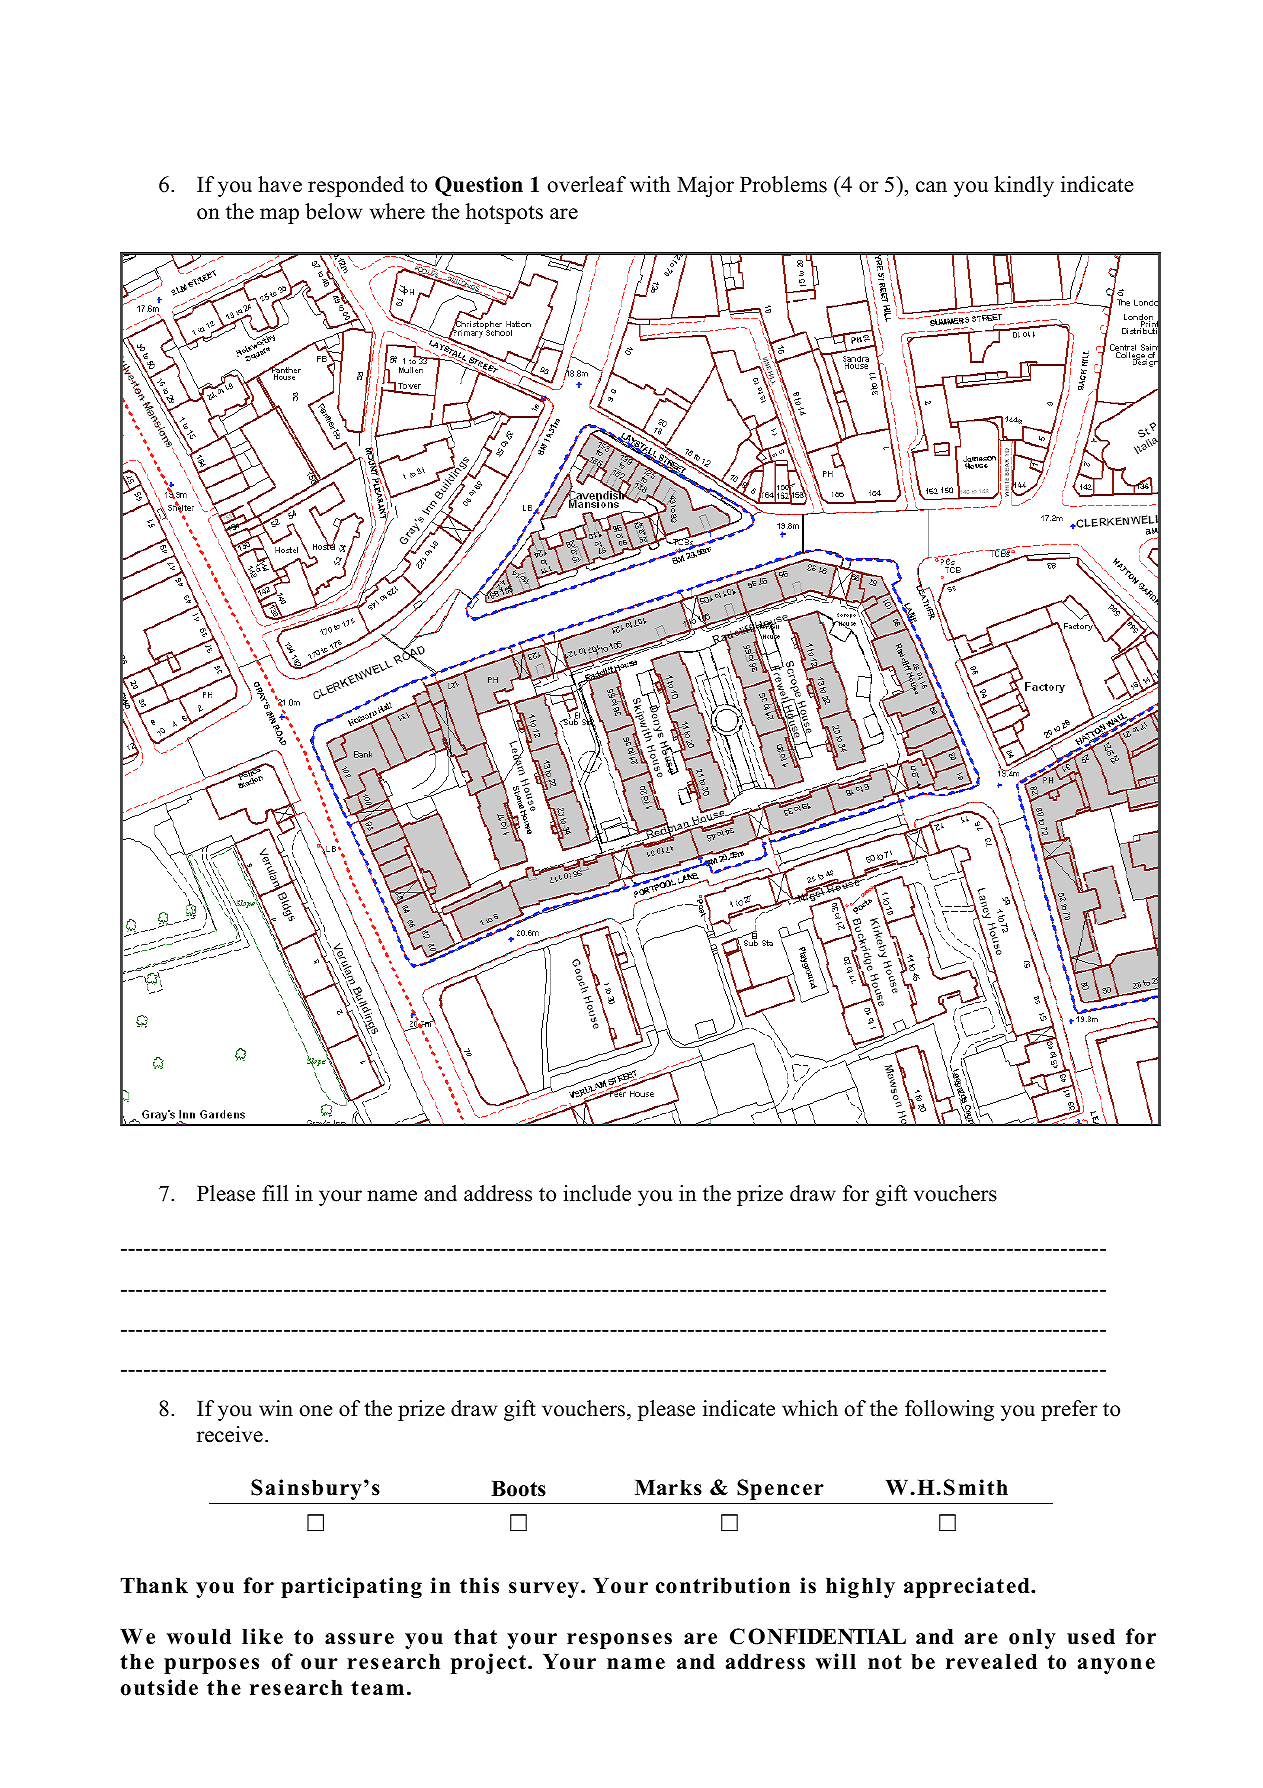 This document has height=1788, width=1263. I want to click on kindly, so click(1024, 186).
